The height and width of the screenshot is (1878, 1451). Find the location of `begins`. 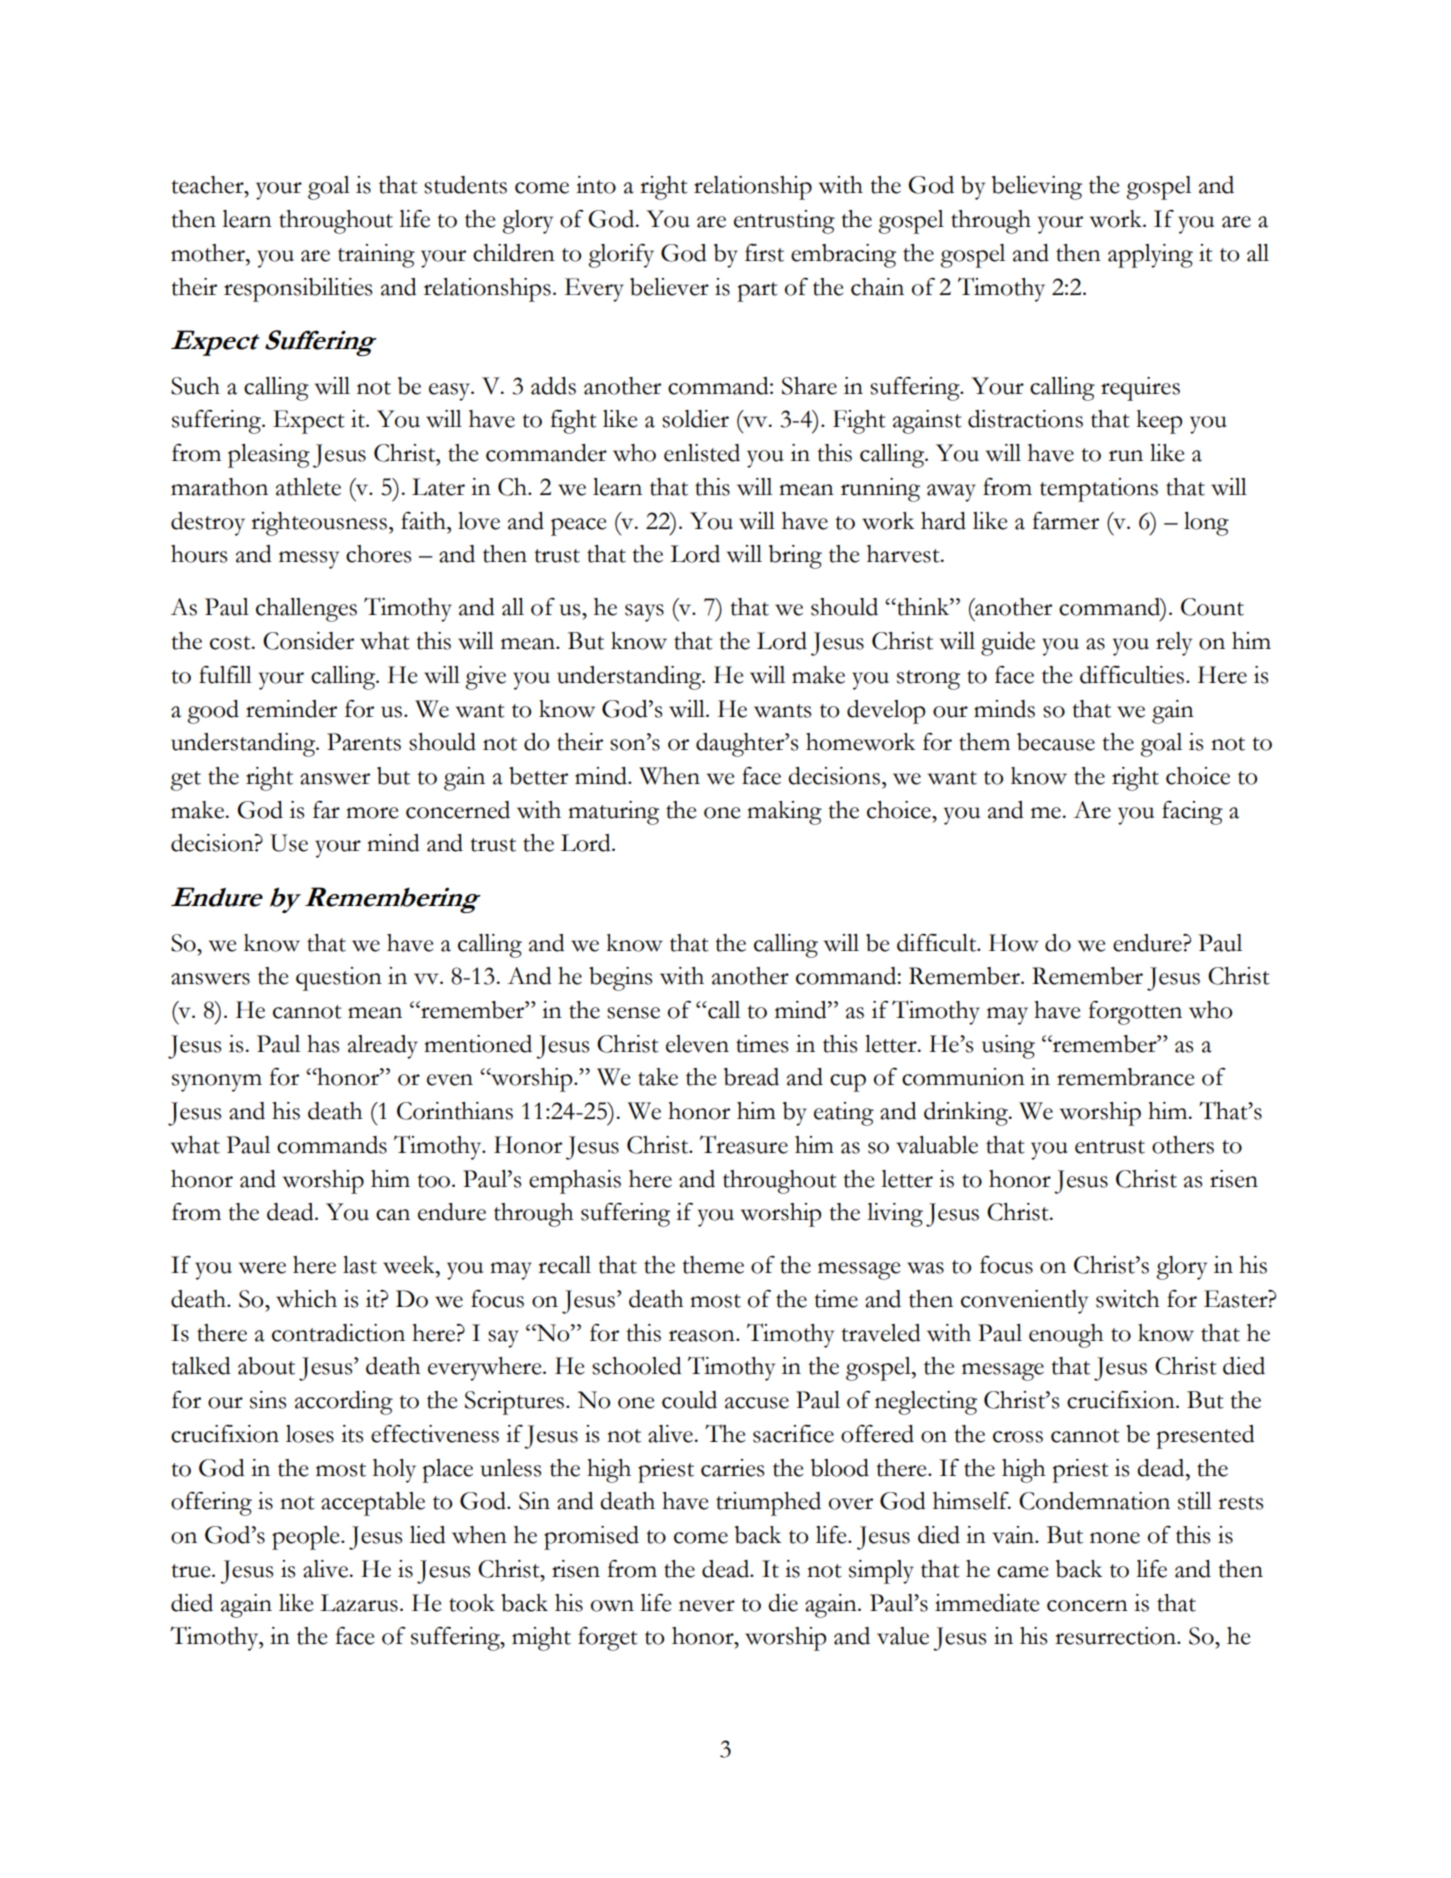

begins is located at coordinates (620, 979).
